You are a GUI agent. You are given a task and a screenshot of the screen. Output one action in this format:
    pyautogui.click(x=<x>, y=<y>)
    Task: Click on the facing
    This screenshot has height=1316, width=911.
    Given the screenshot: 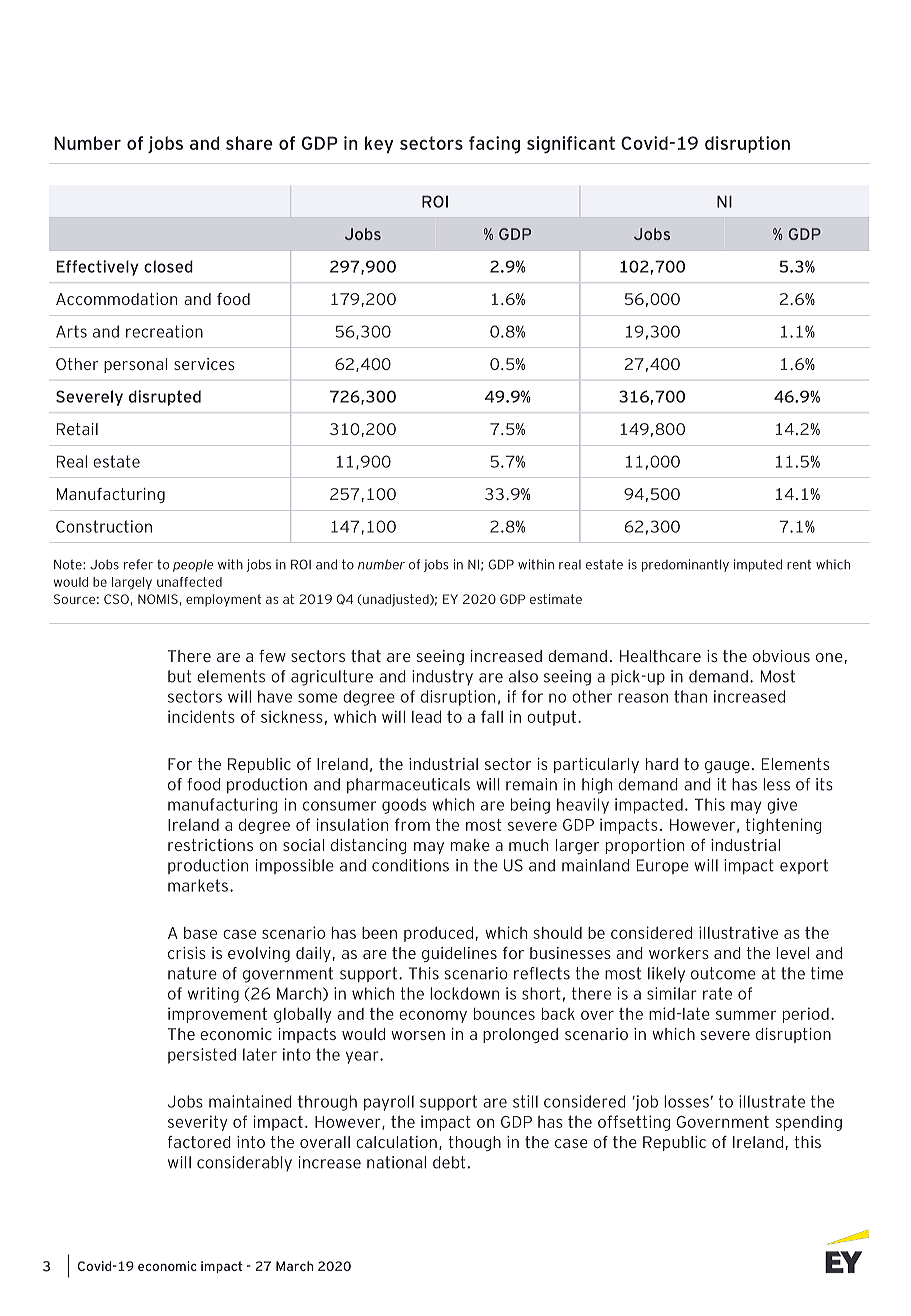 What is the action you would take?
    pyautogui.click(x=494, y=145)
